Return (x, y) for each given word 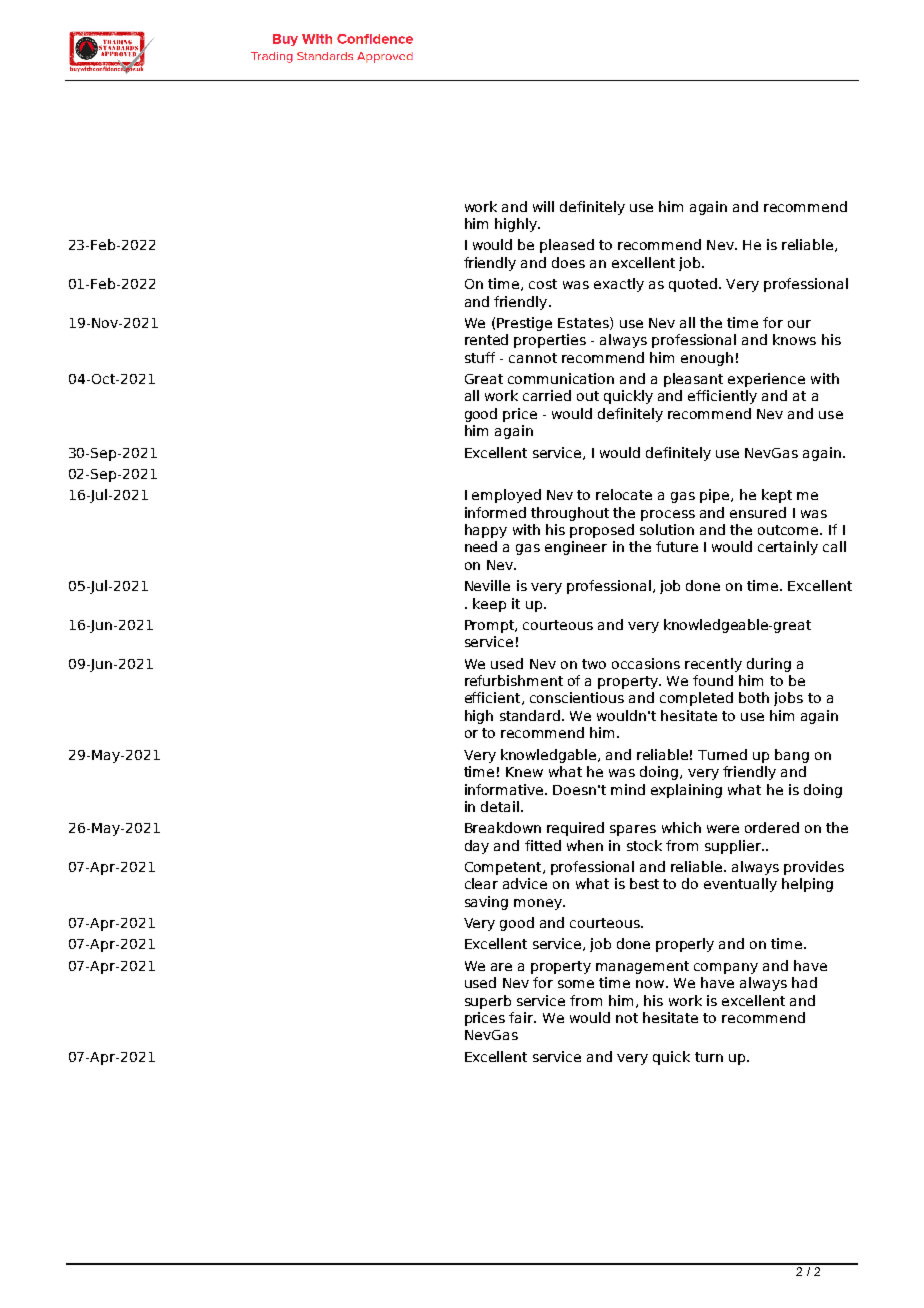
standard (530, 715)
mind (628, 789)
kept (777, 496)
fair (522, 1017)
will (543, 206)
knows (794, 339)
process (668, 515)
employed (506, 496)
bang (792, 756)
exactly (619, 285)
